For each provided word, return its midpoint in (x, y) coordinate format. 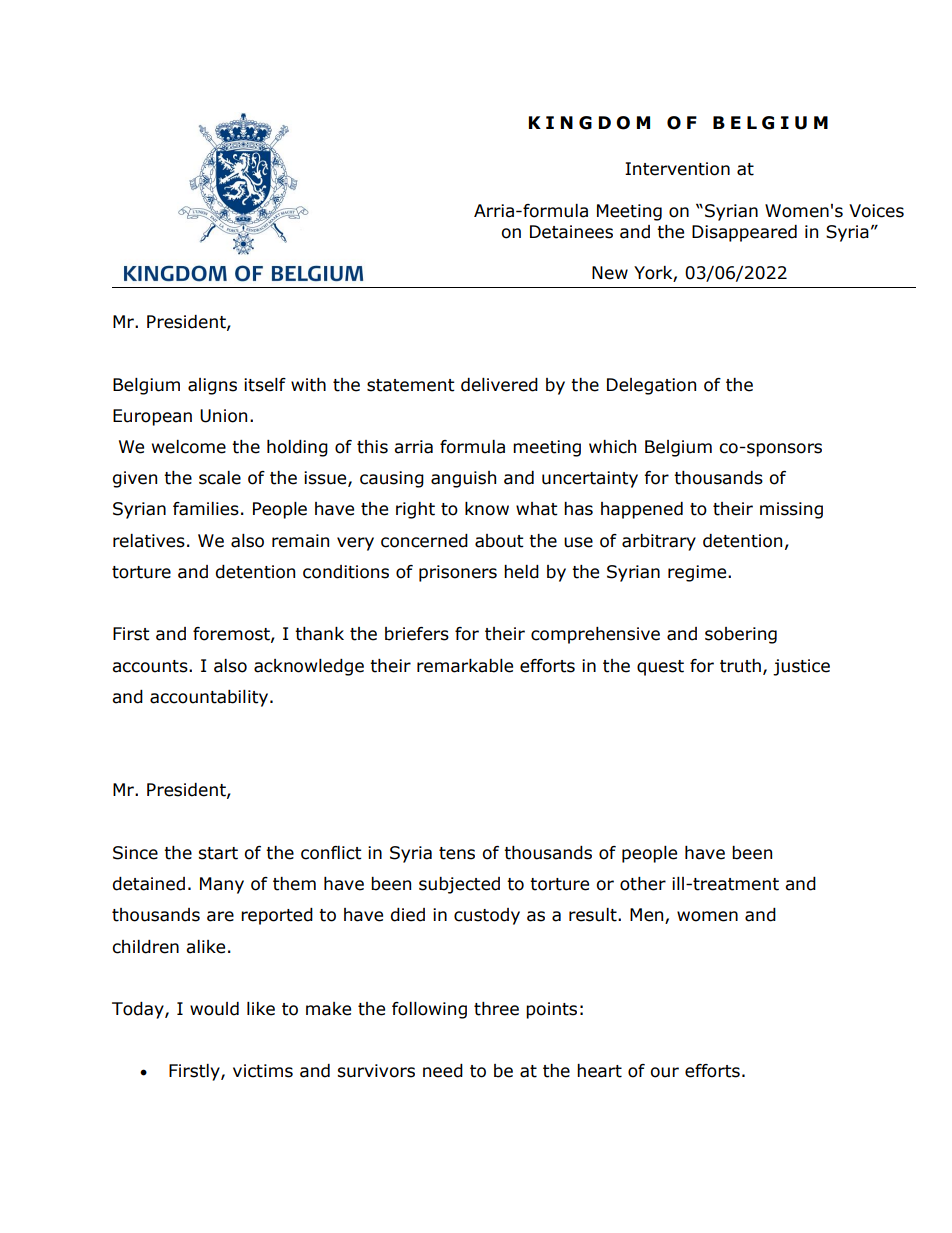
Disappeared (744, 233)
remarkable (465, 666)
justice (801, 667)
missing (791, 510)
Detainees (571, 232)
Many (222, 885)
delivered (499, 385)
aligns (212, 386)
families (206, 509)
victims (263, 1071)
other (643, 884)
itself (265, 385)
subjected (459, 885)
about (499, 541)
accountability (210, 698)
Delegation (651, 386)
